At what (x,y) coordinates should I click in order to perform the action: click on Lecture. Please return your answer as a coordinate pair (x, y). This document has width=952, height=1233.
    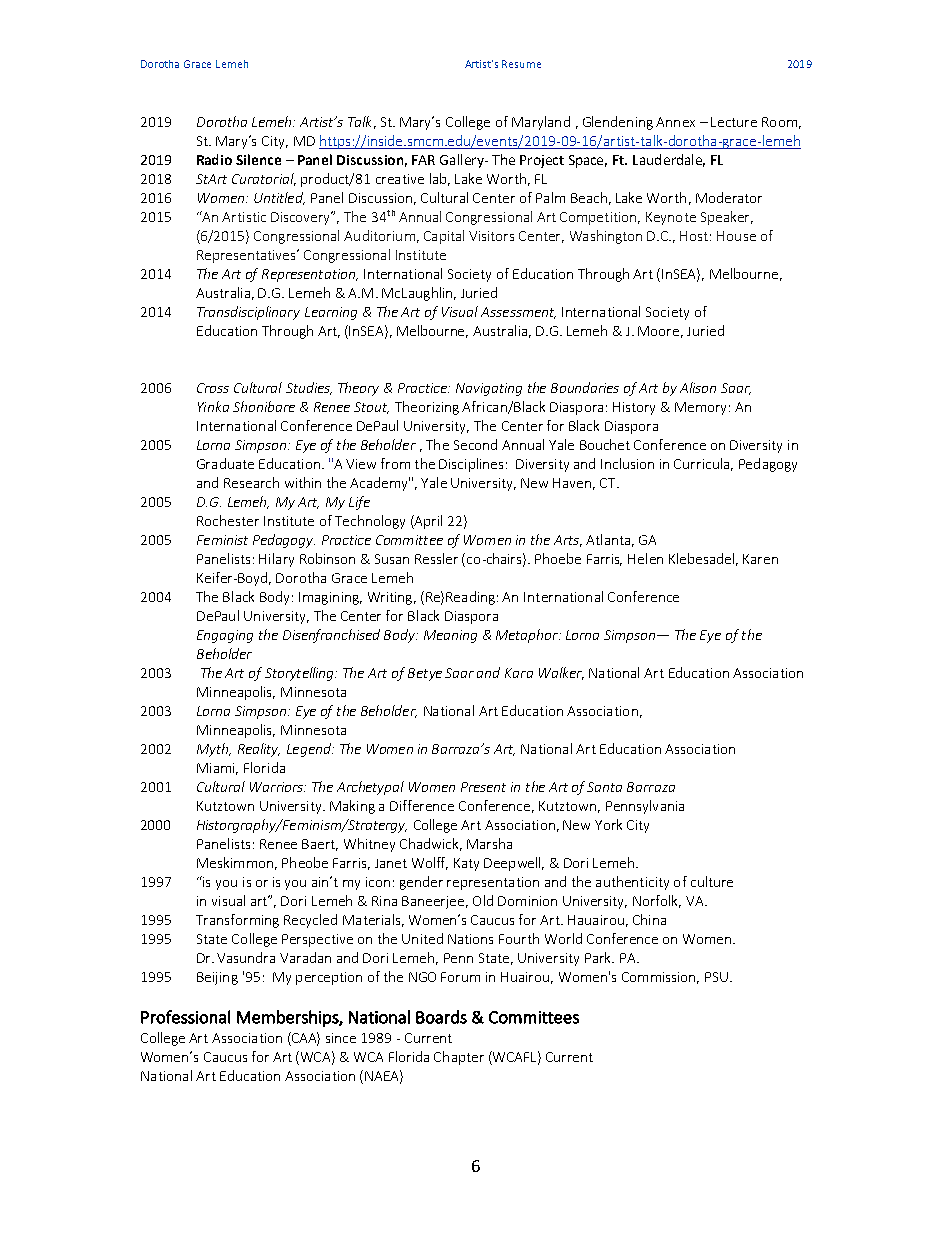
    Looking at the image, I should click on (734, 122).
